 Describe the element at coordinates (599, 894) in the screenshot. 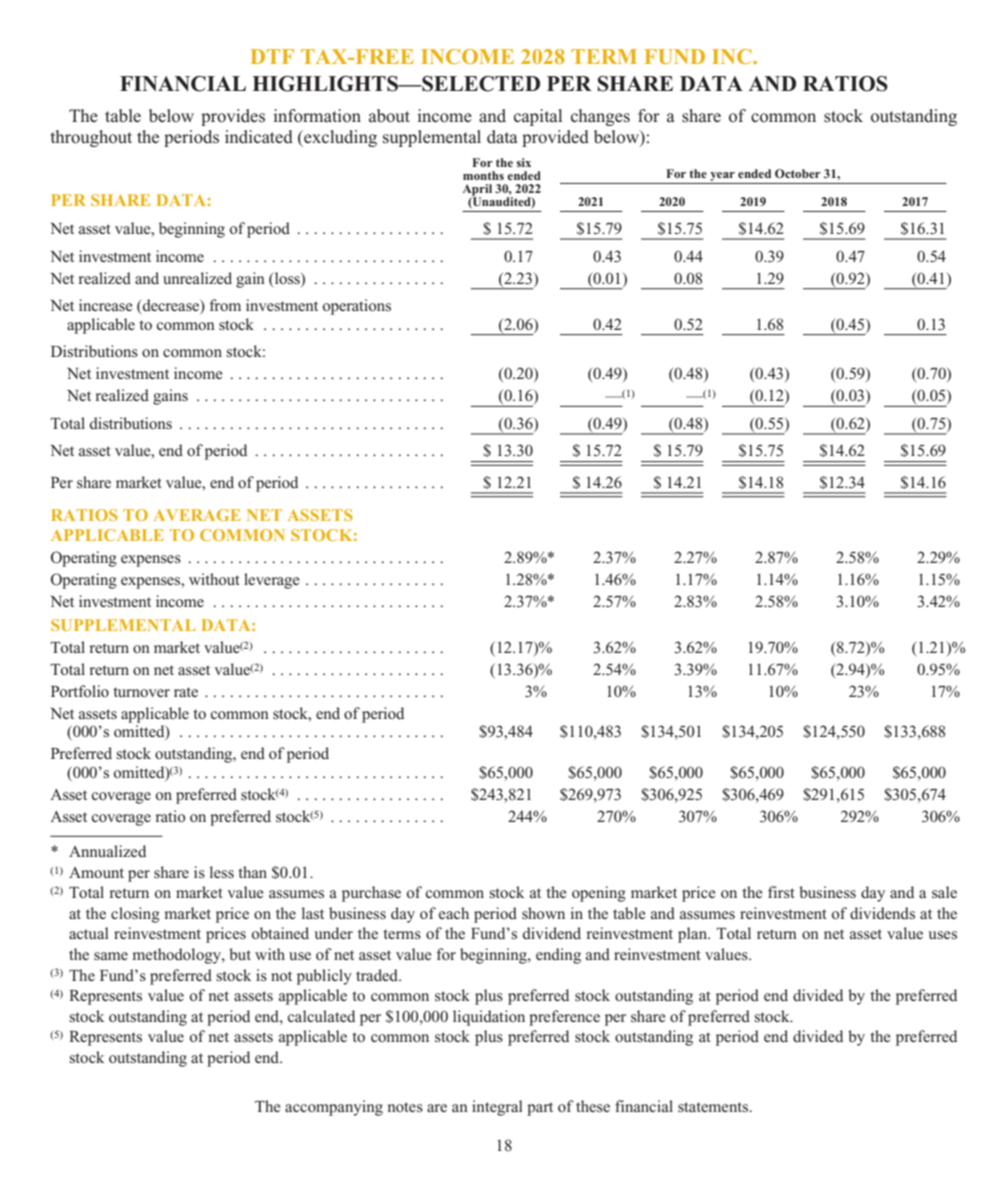

I see `opening` at that location.
